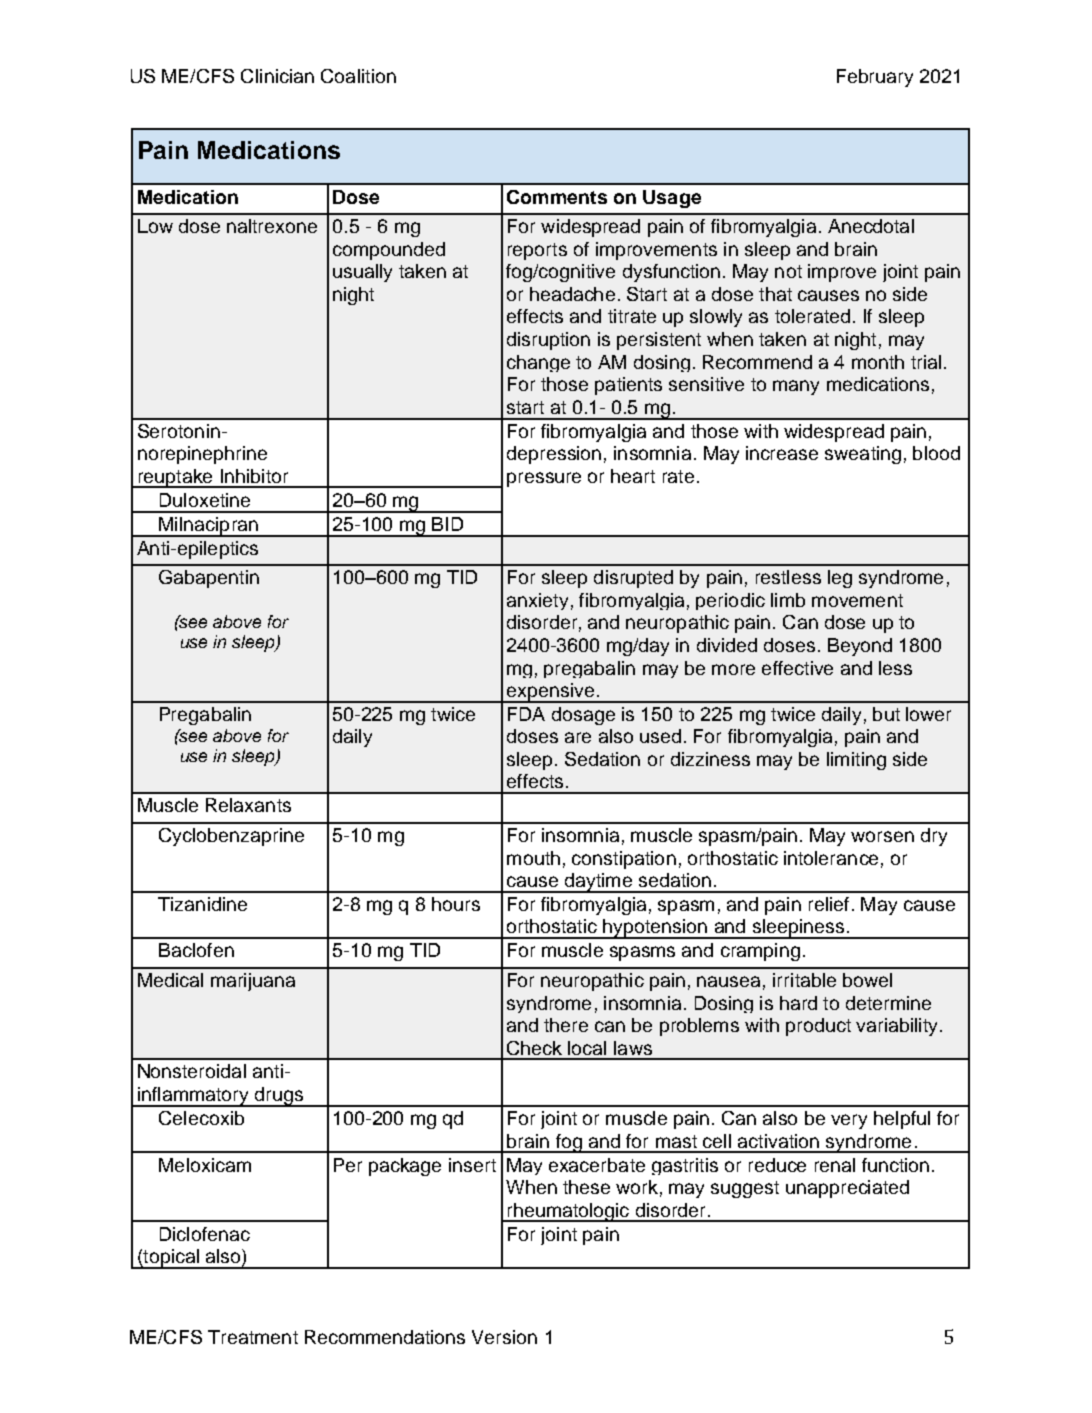 The width and height of the screenshot is (1092, 1413). What do you see at coordinates (829, 904) in the screenshot?
I see `relief` at bounding box center [829, 904].
